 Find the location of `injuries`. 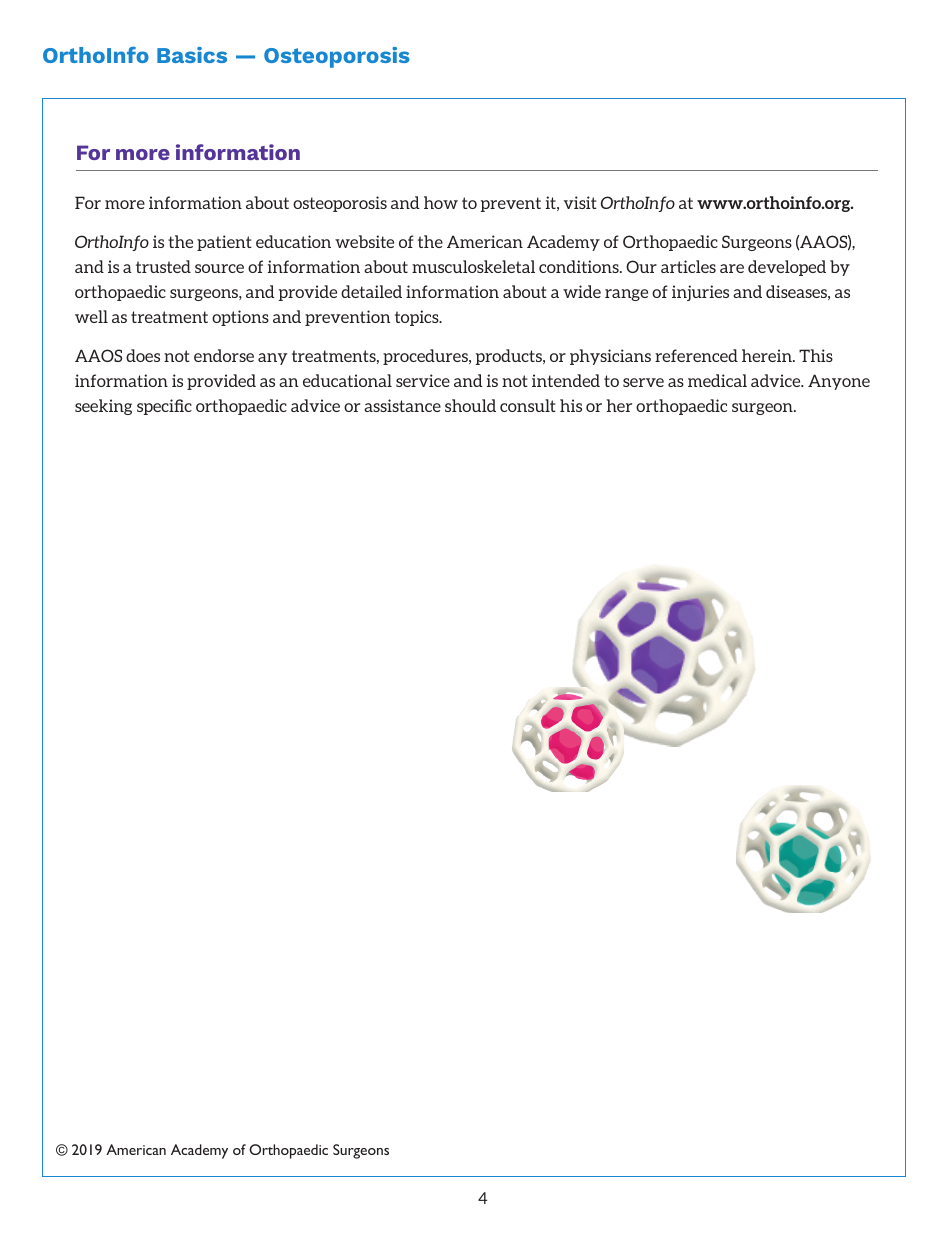

injuries is located at coordinates (700, 293).
